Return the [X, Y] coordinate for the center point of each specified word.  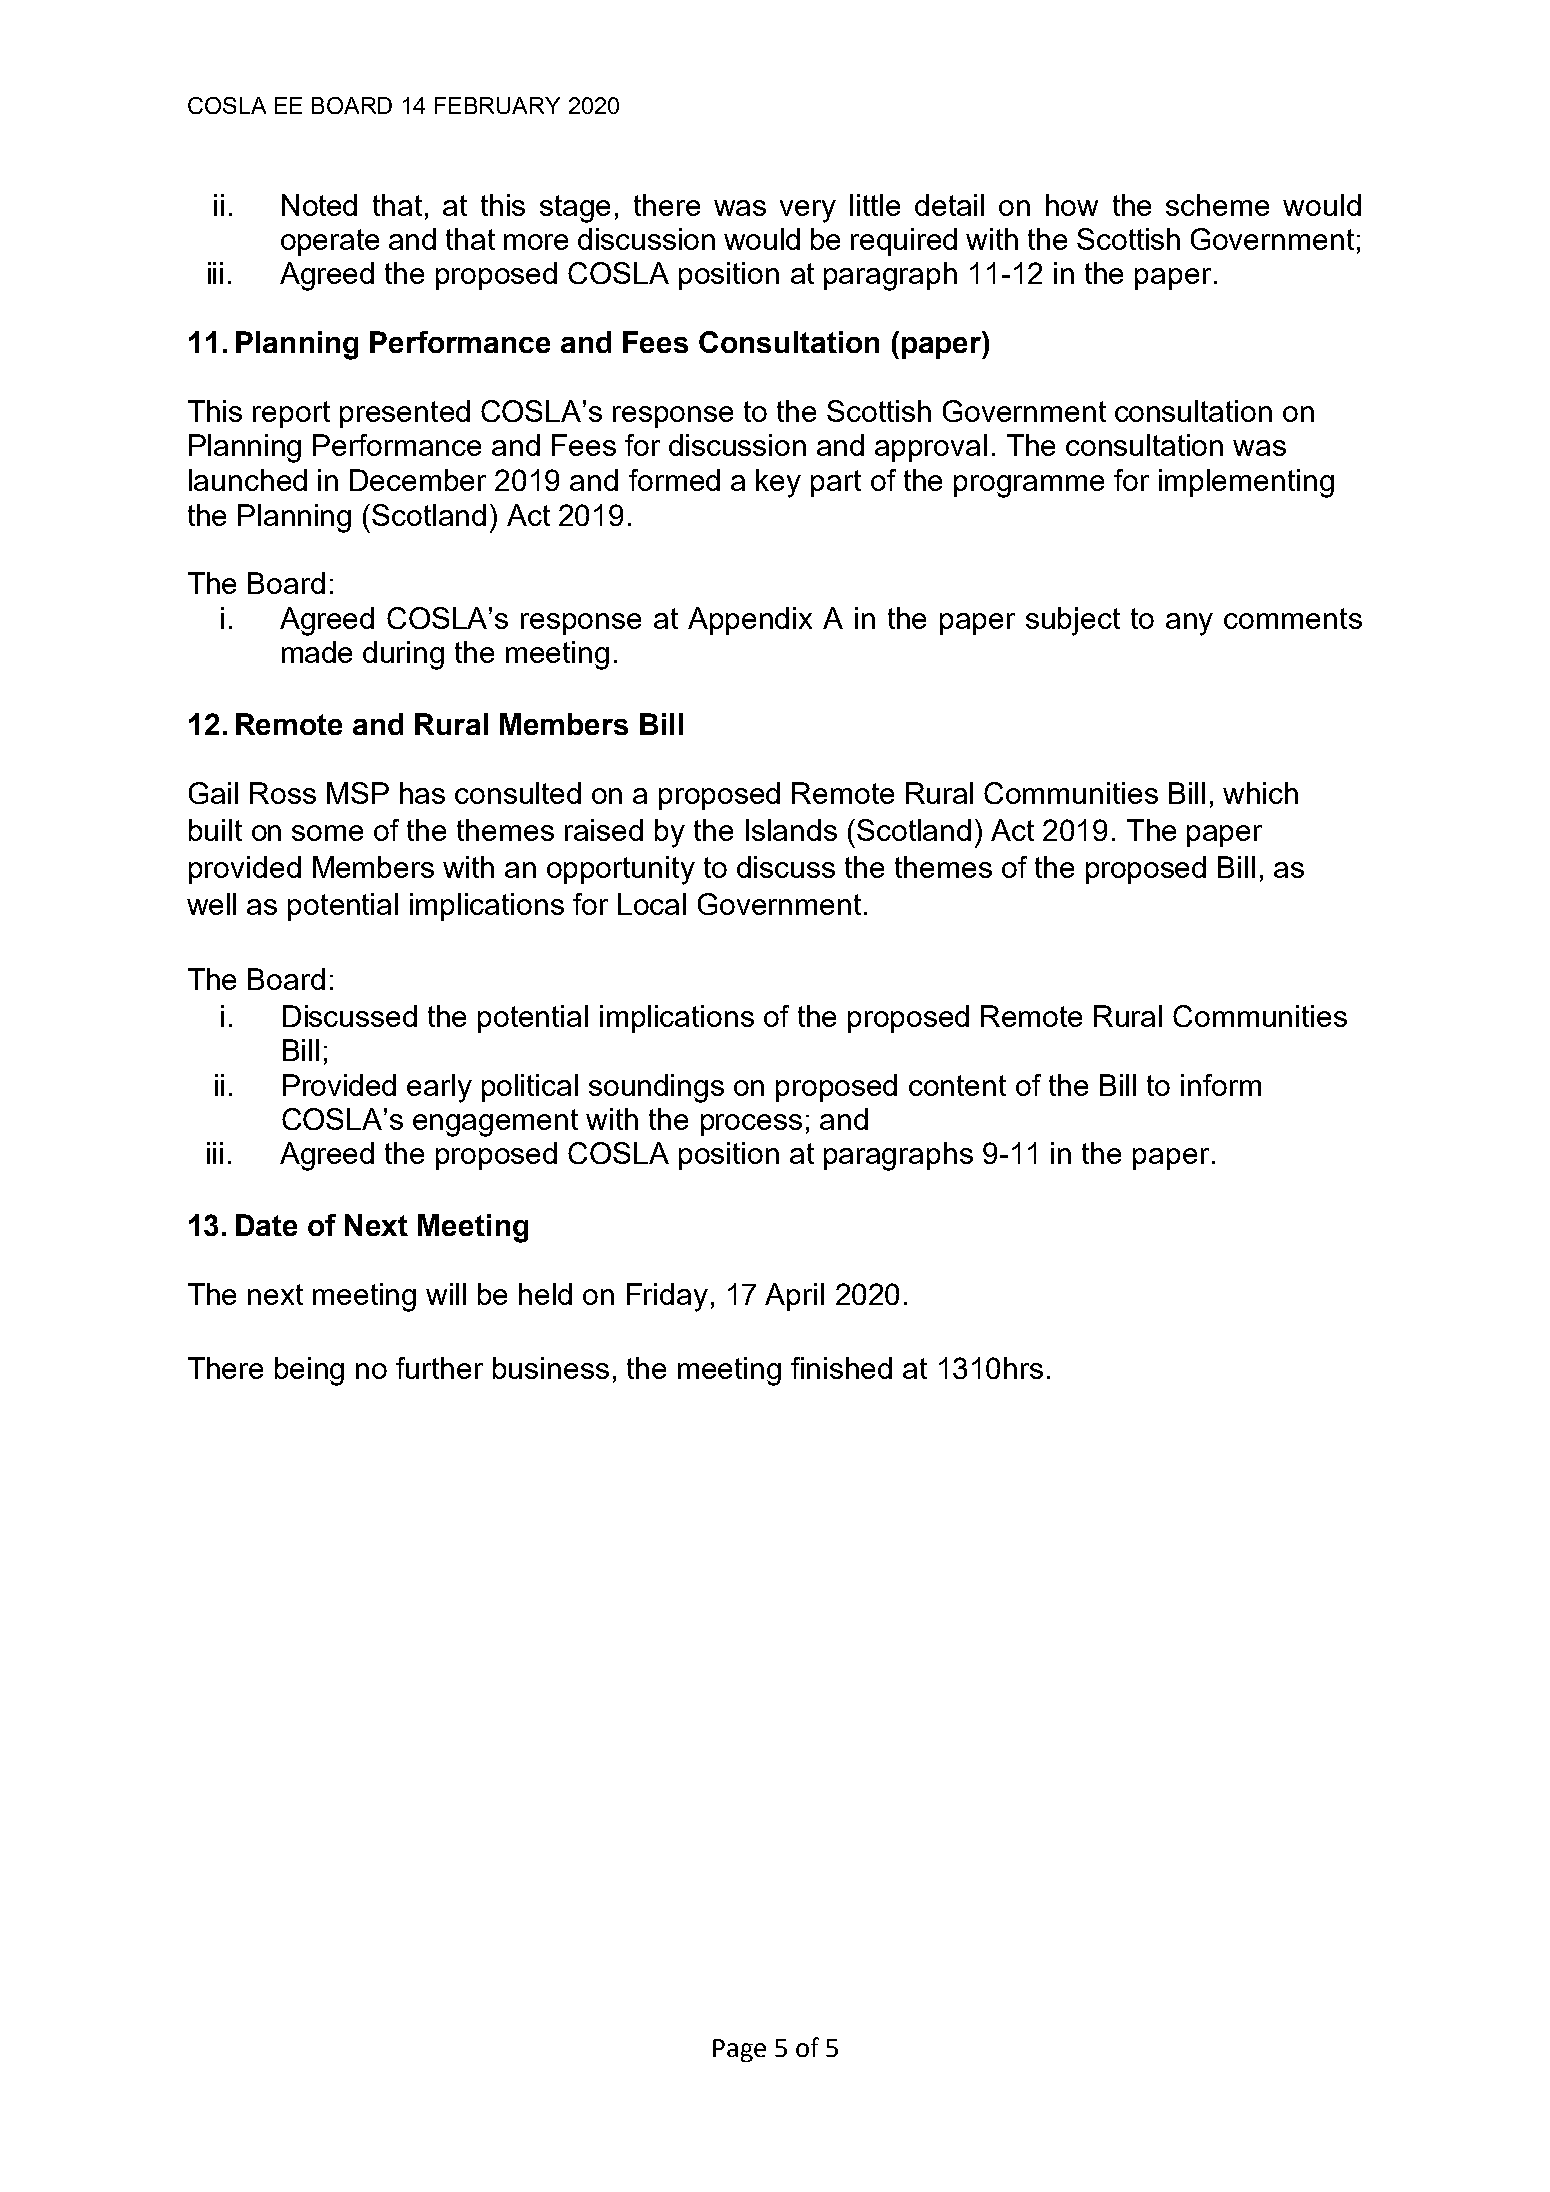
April [794, 1297]
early [439, 1088]
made [317, 652]
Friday [667, 1297]
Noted [319, 205]
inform [1221, 1085]
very [808, 211]
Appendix [750, 621]
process [751, 1125]
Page [739, 2050]
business [551, 1368]
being [309, 1371]
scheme [1217, 205]
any [1189, 624]
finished [841, 1368]
